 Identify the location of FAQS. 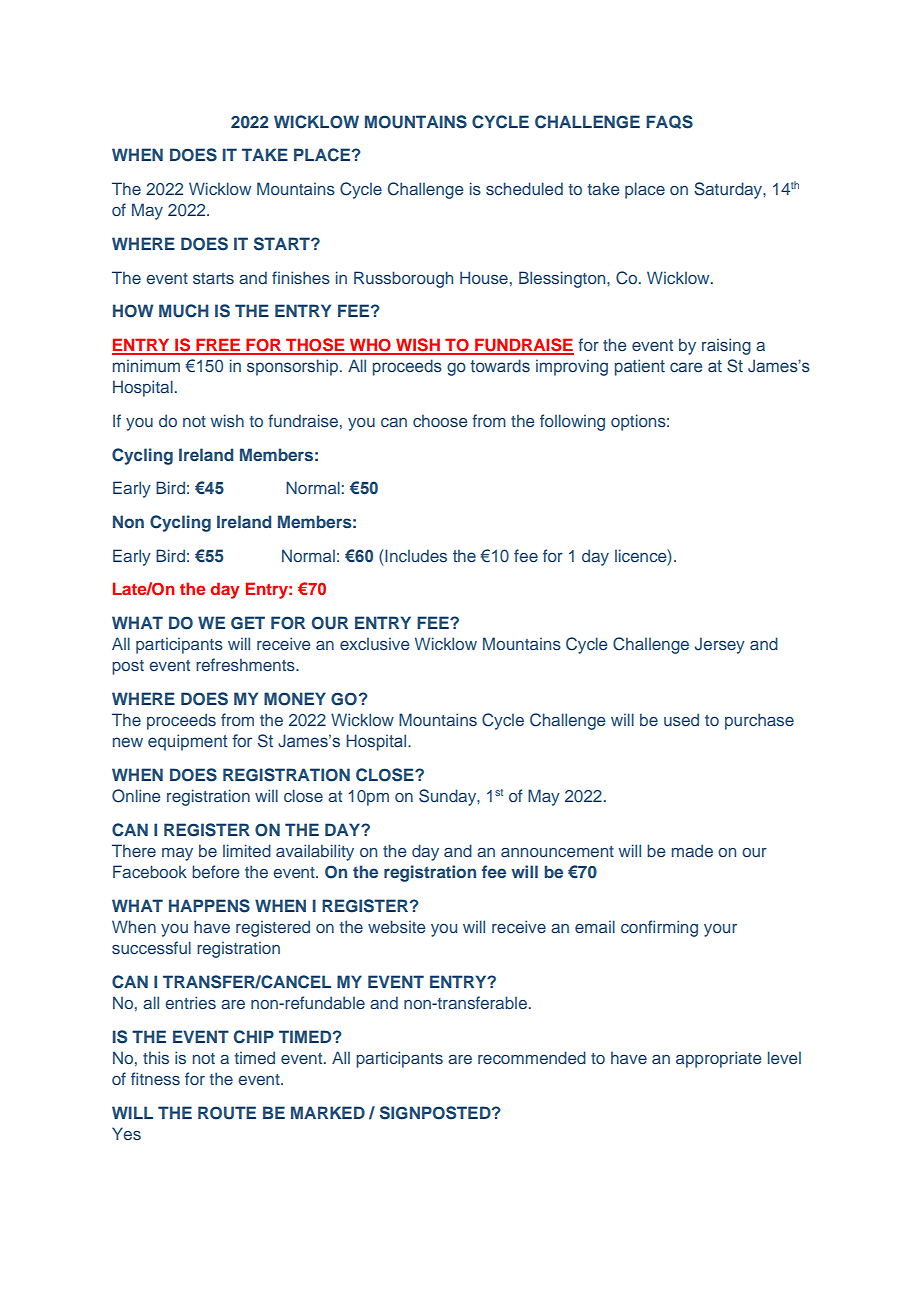
(669, 122).
